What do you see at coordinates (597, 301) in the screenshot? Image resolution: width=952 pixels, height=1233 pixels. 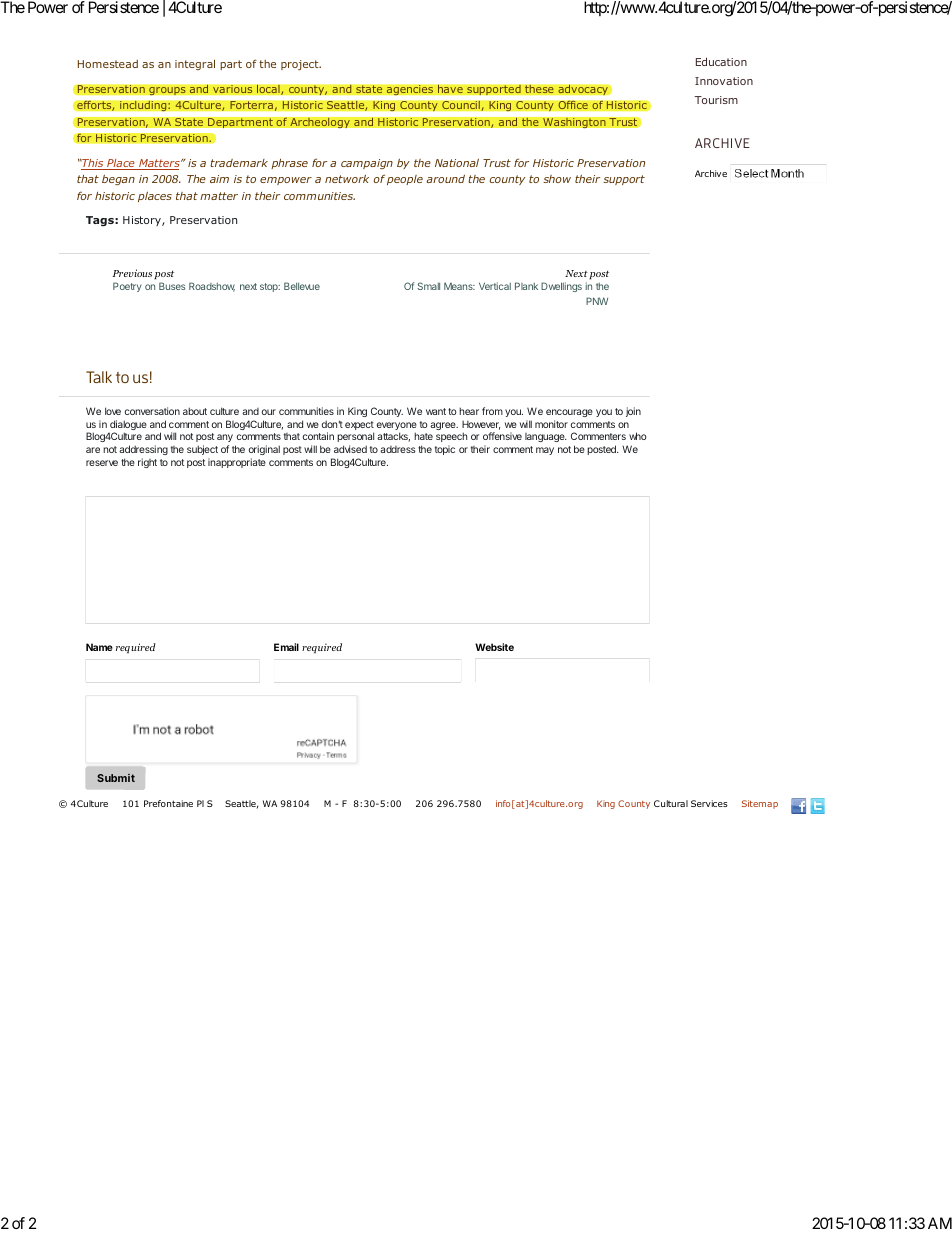 I see `PNW` at bounding box center [597, 301].
